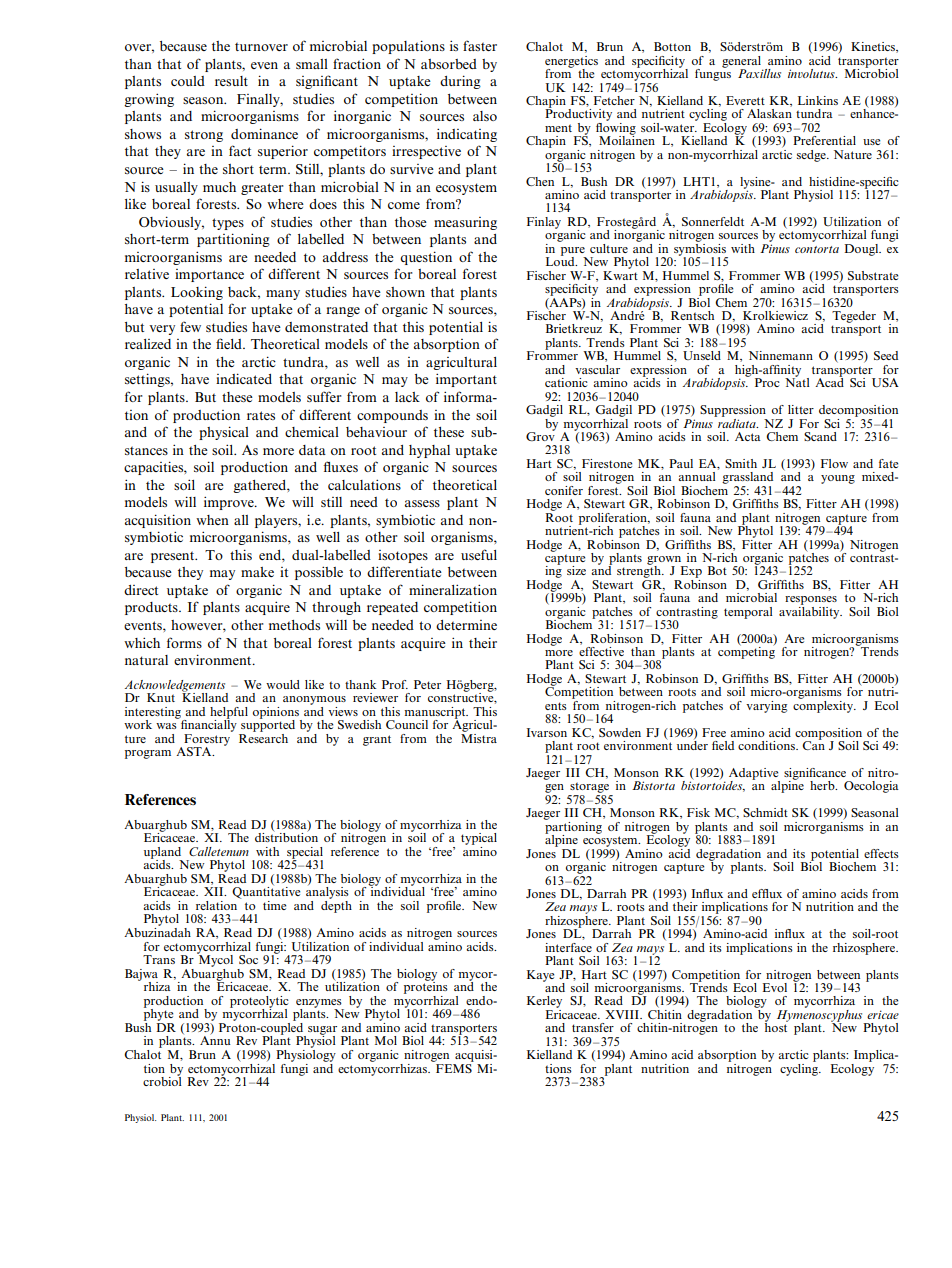 This screenshot has height=1268, width=952. I want to click on litter, so click(801, 409).
